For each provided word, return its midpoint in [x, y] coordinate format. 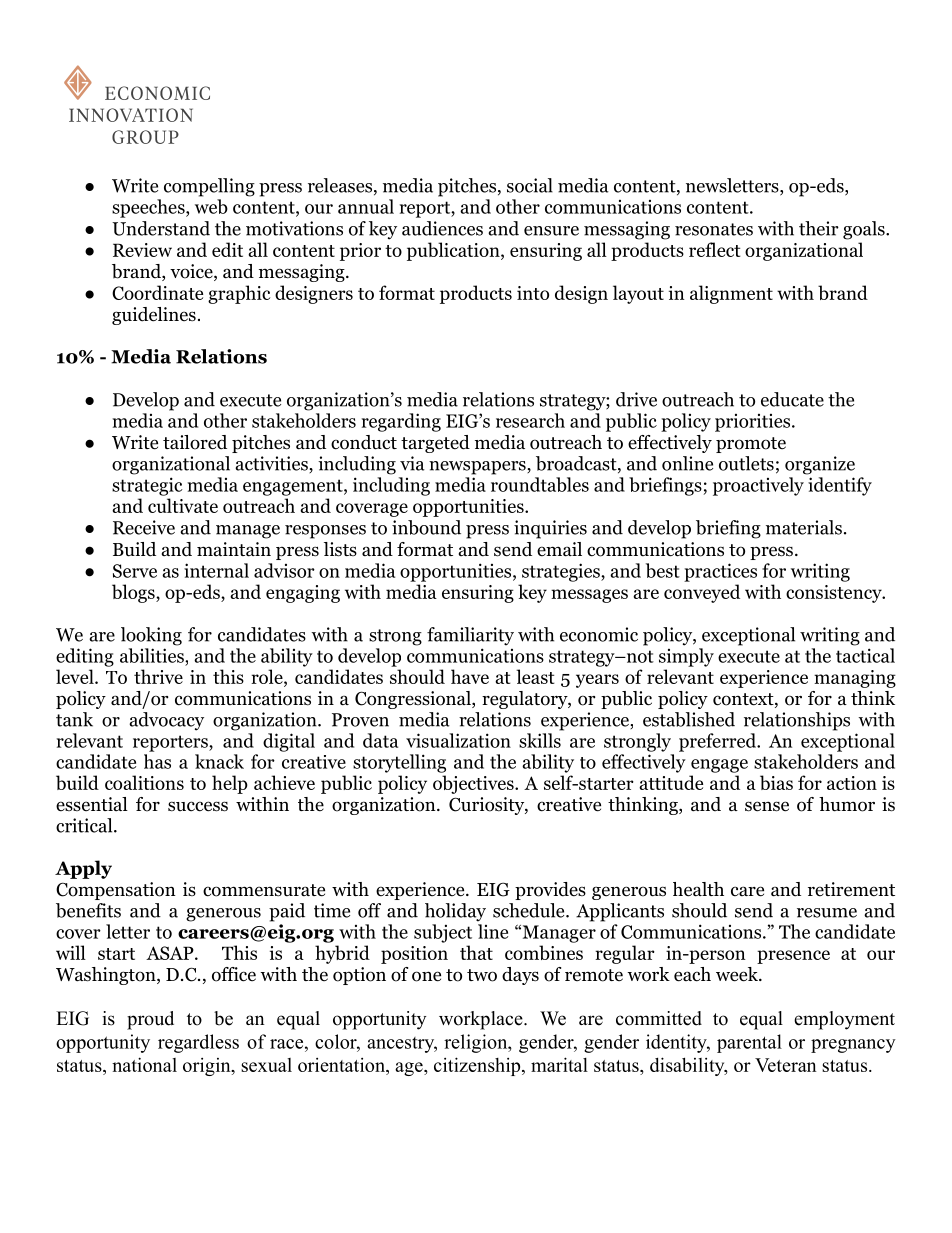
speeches [149, 208]
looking [151, 636]
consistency [834, 594]
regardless [198, 1043]
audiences [442, 228]
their [819, 228]
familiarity [470, 636]
